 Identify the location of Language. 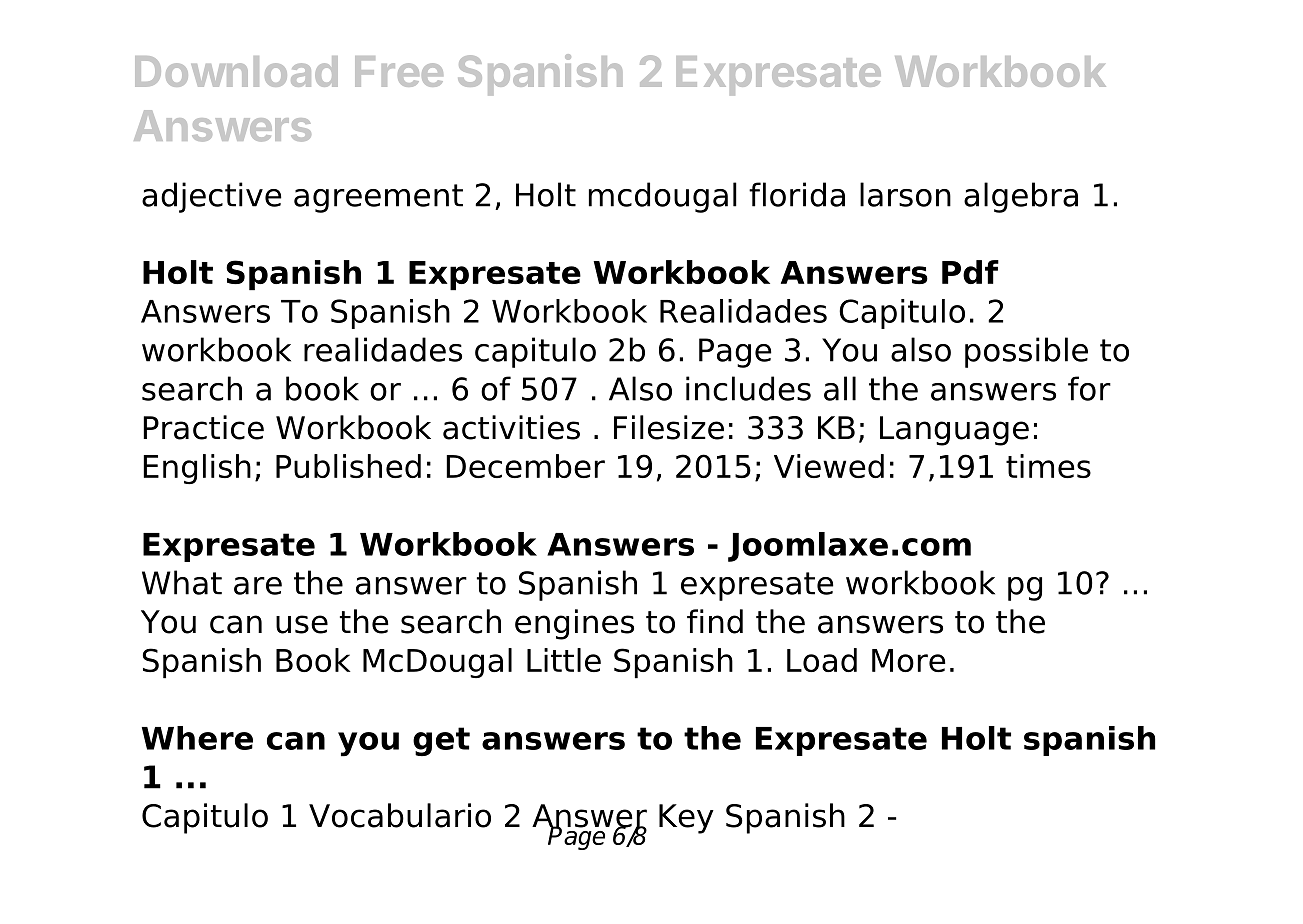
(954, 431).
